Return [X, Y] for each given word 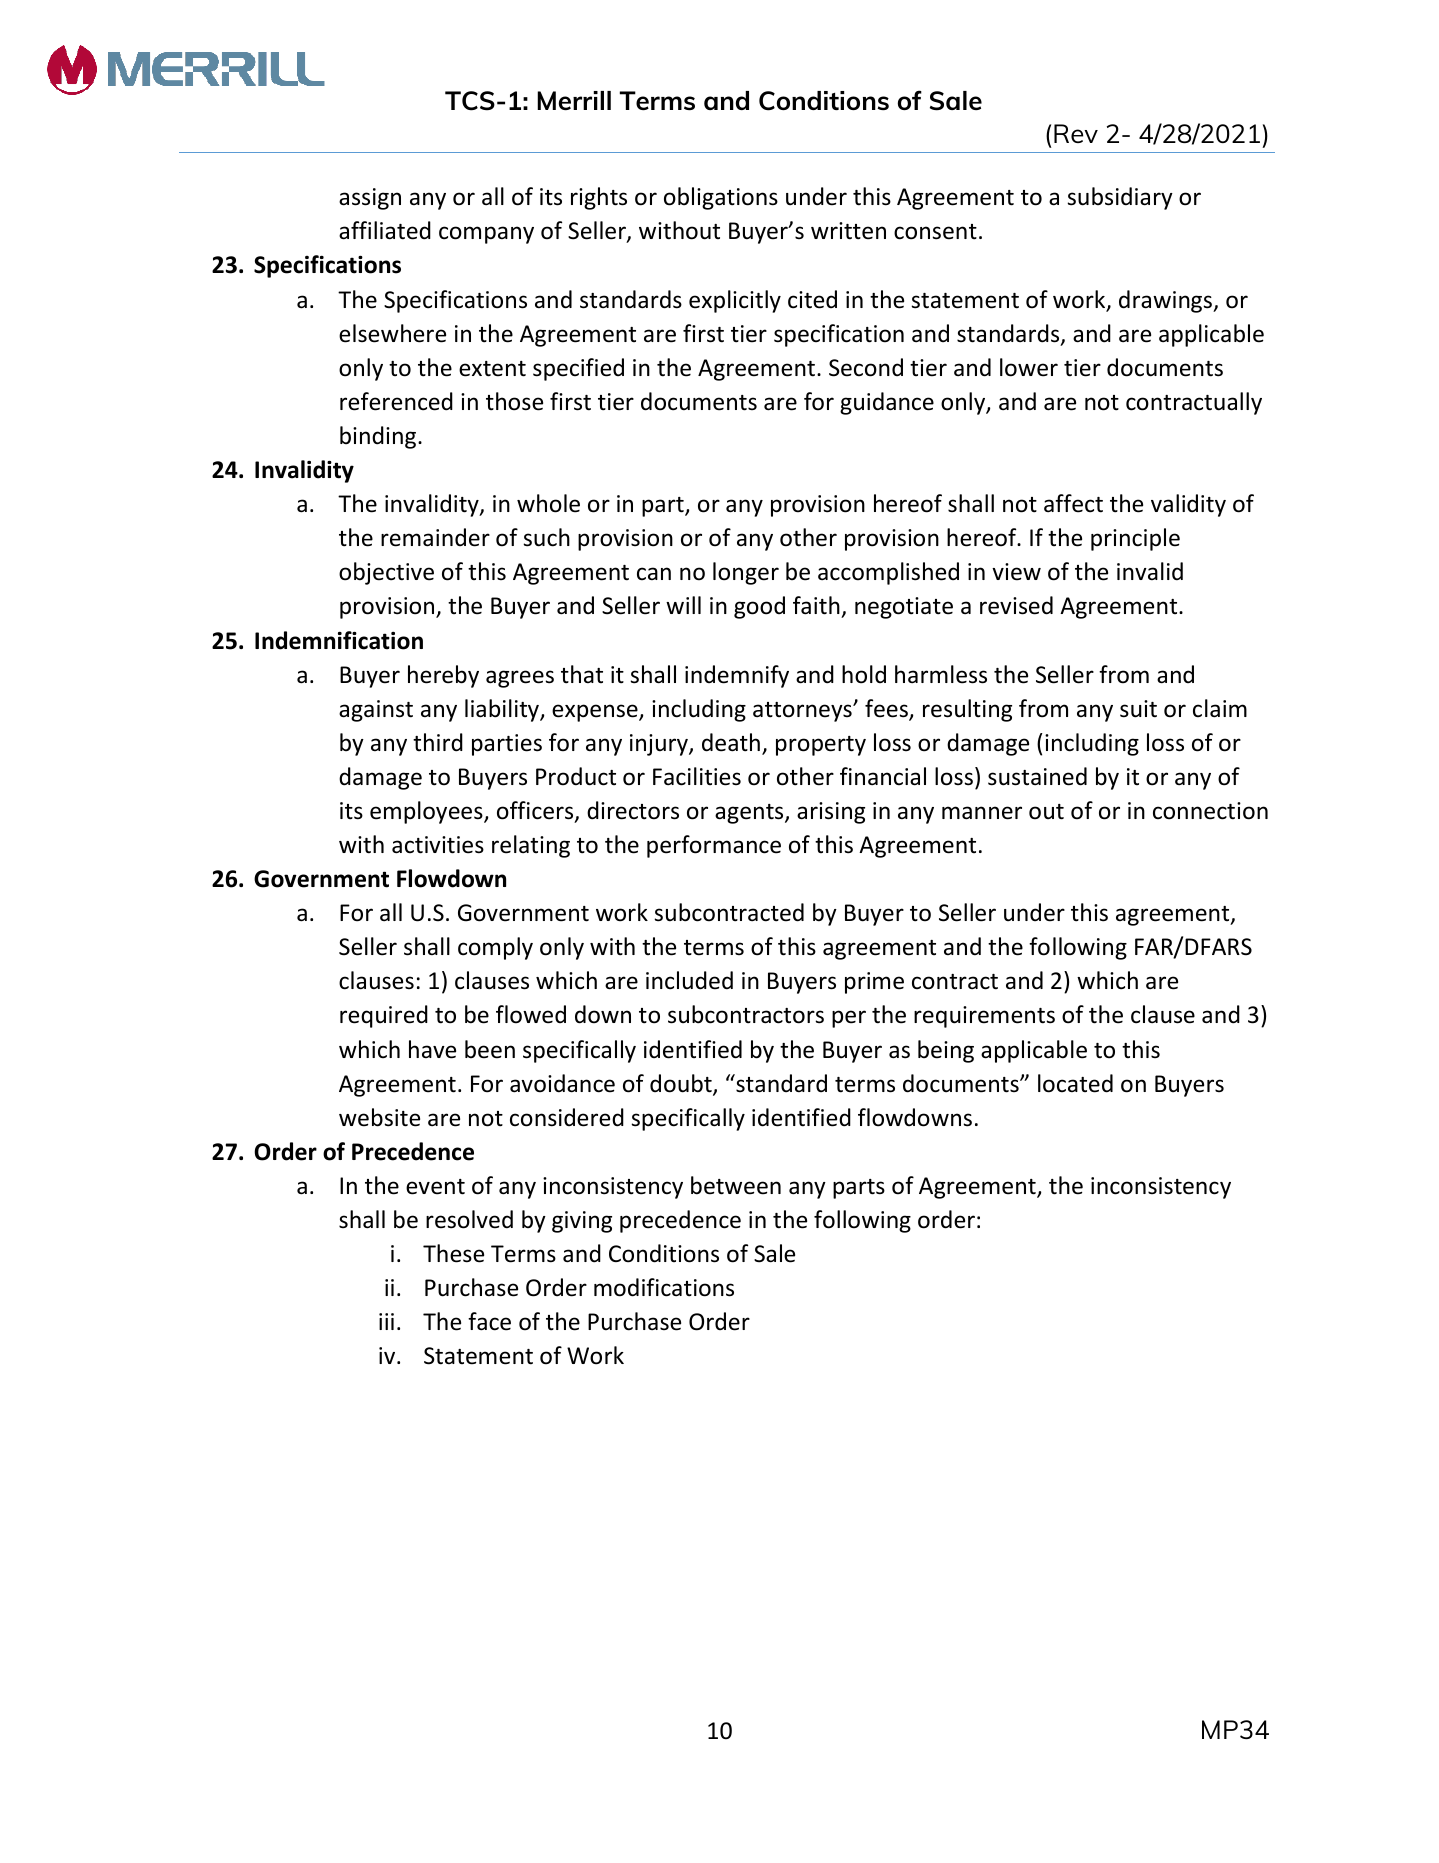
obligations [721, 198]
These [453, 1253]
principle [1135, 539]
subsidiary [1120, 198]
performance [714, 846]
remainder [435, 537]
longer [746, 573]
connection [1210, 811]
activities [438, 845]
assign [370, 199]
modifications [664, 1287]
